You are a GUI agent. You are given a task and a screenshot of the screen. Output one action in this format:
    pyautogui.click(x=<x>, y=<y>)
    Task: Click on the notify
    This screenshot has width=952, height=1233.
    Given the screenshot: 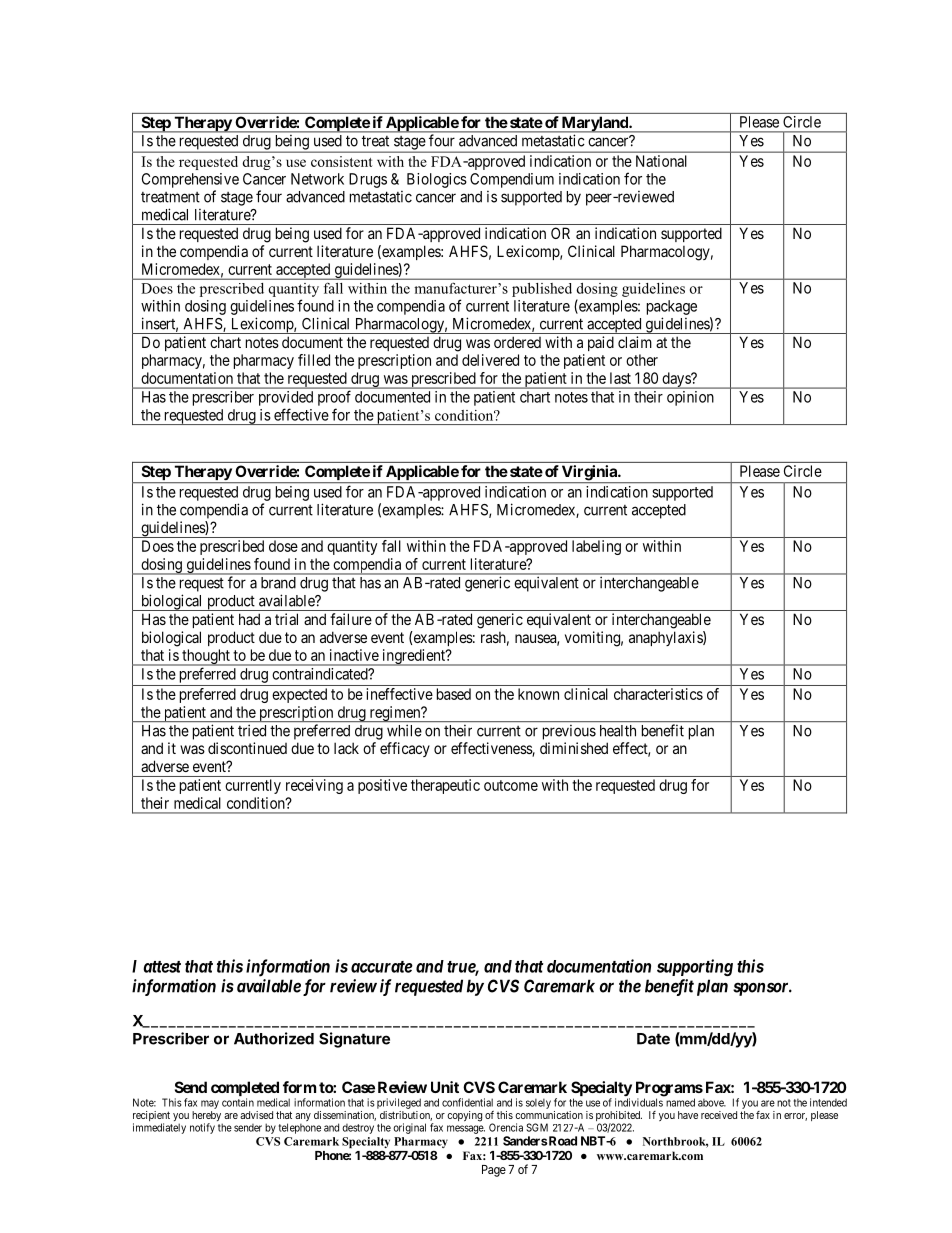 What is the action you would take?
    pyautogui.click(x=202, y=1128)
